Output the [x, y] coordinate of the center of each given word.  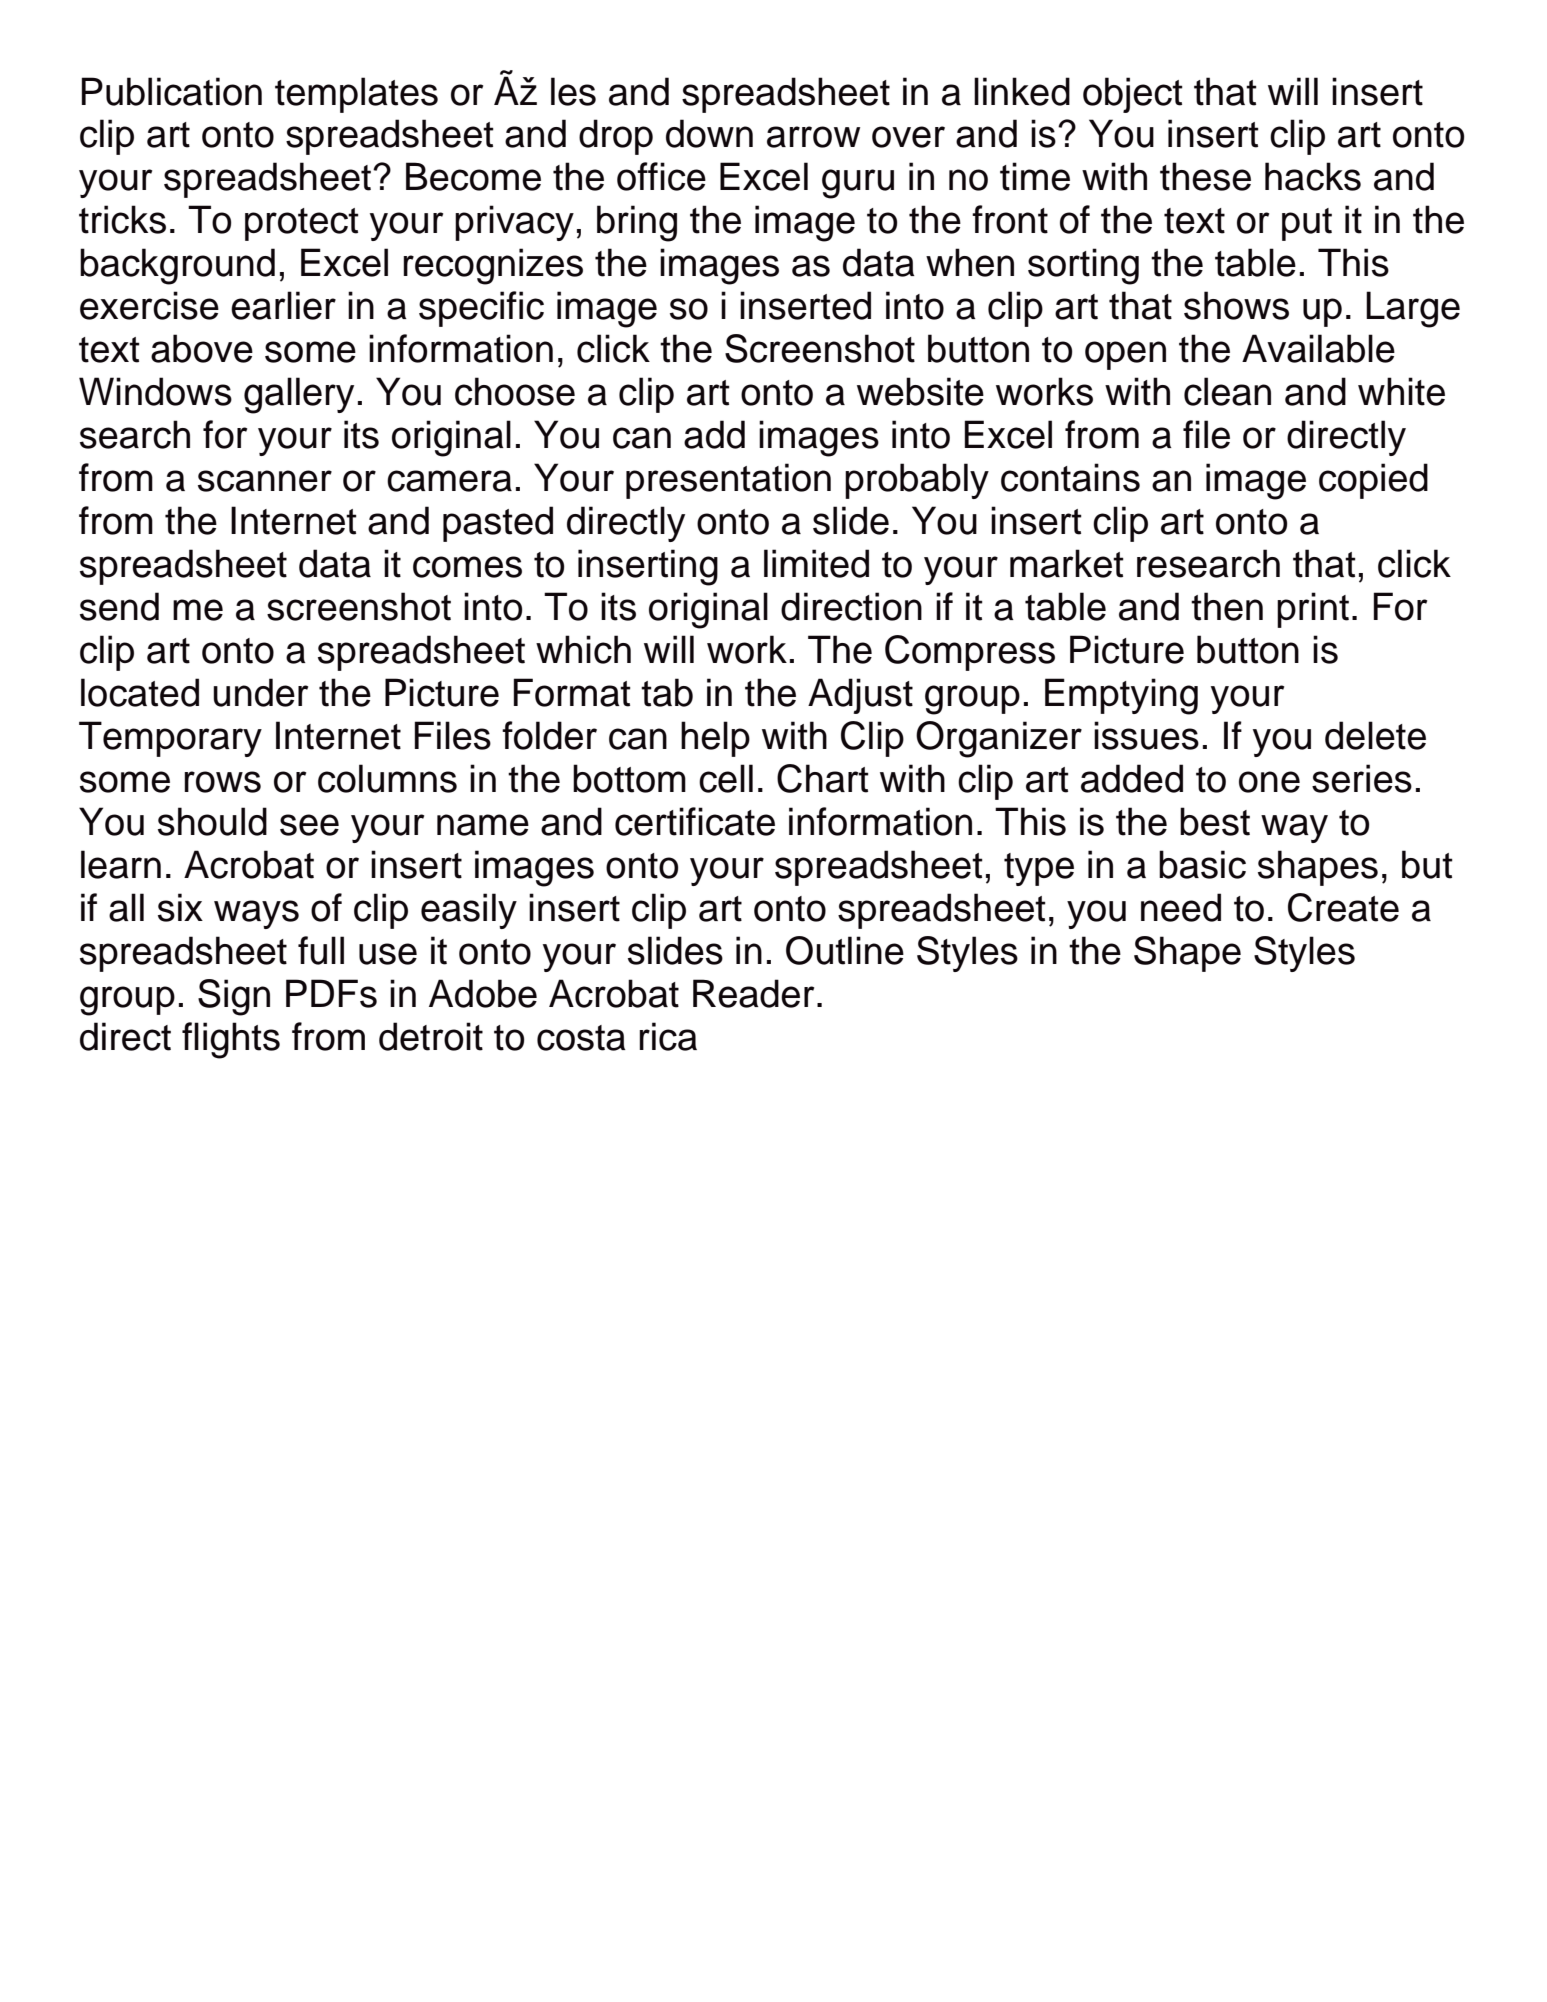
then [1227, 606]
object [1133, 95]
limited [816, 563]
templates [356, 95]
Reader [753, 993]
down [709, 133]
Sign [234, 997]
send [119, 606]
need [1181, 907]
